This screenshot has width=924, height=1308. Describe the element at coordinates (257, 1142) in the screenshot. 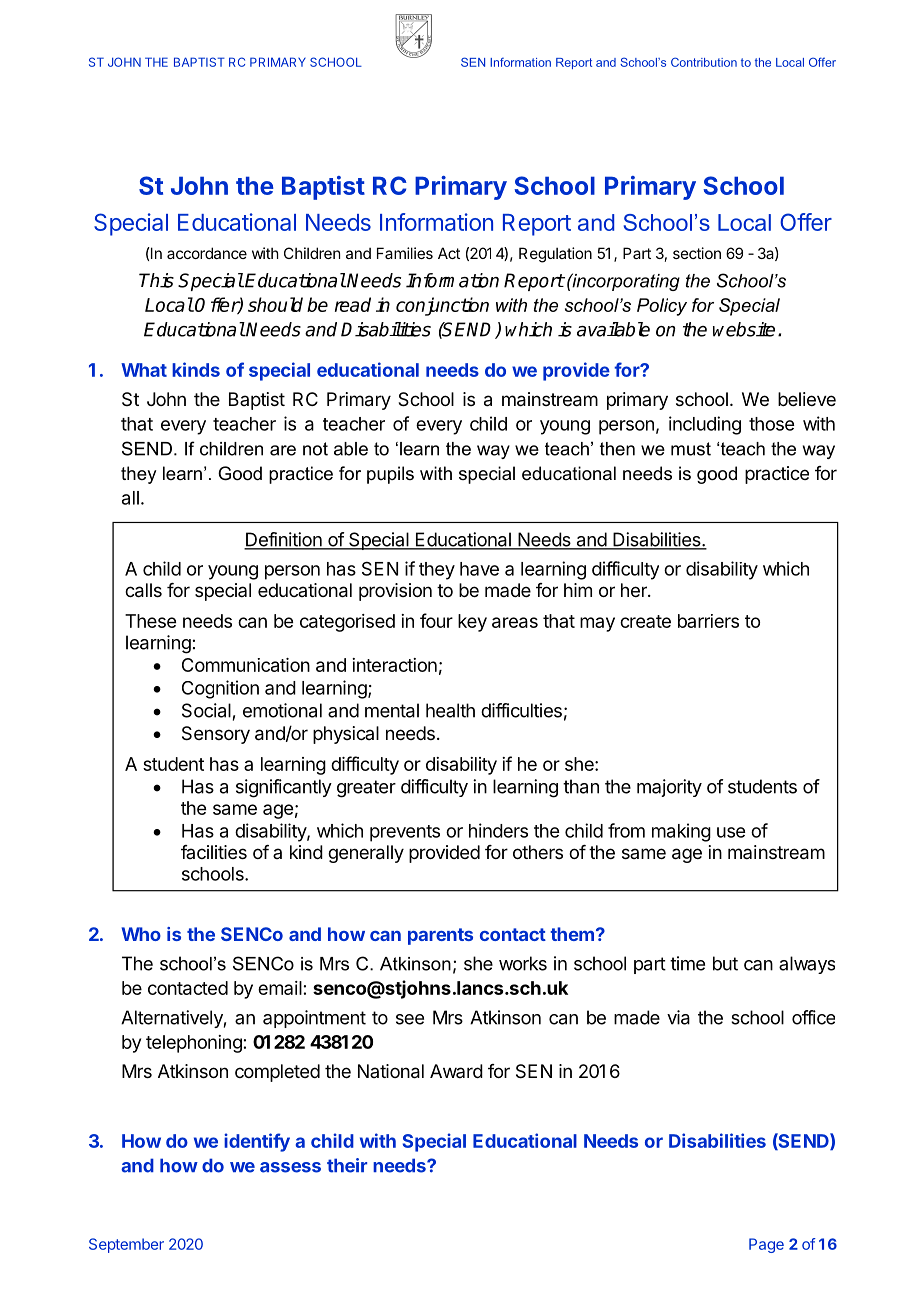

I see `identify` at that location.
